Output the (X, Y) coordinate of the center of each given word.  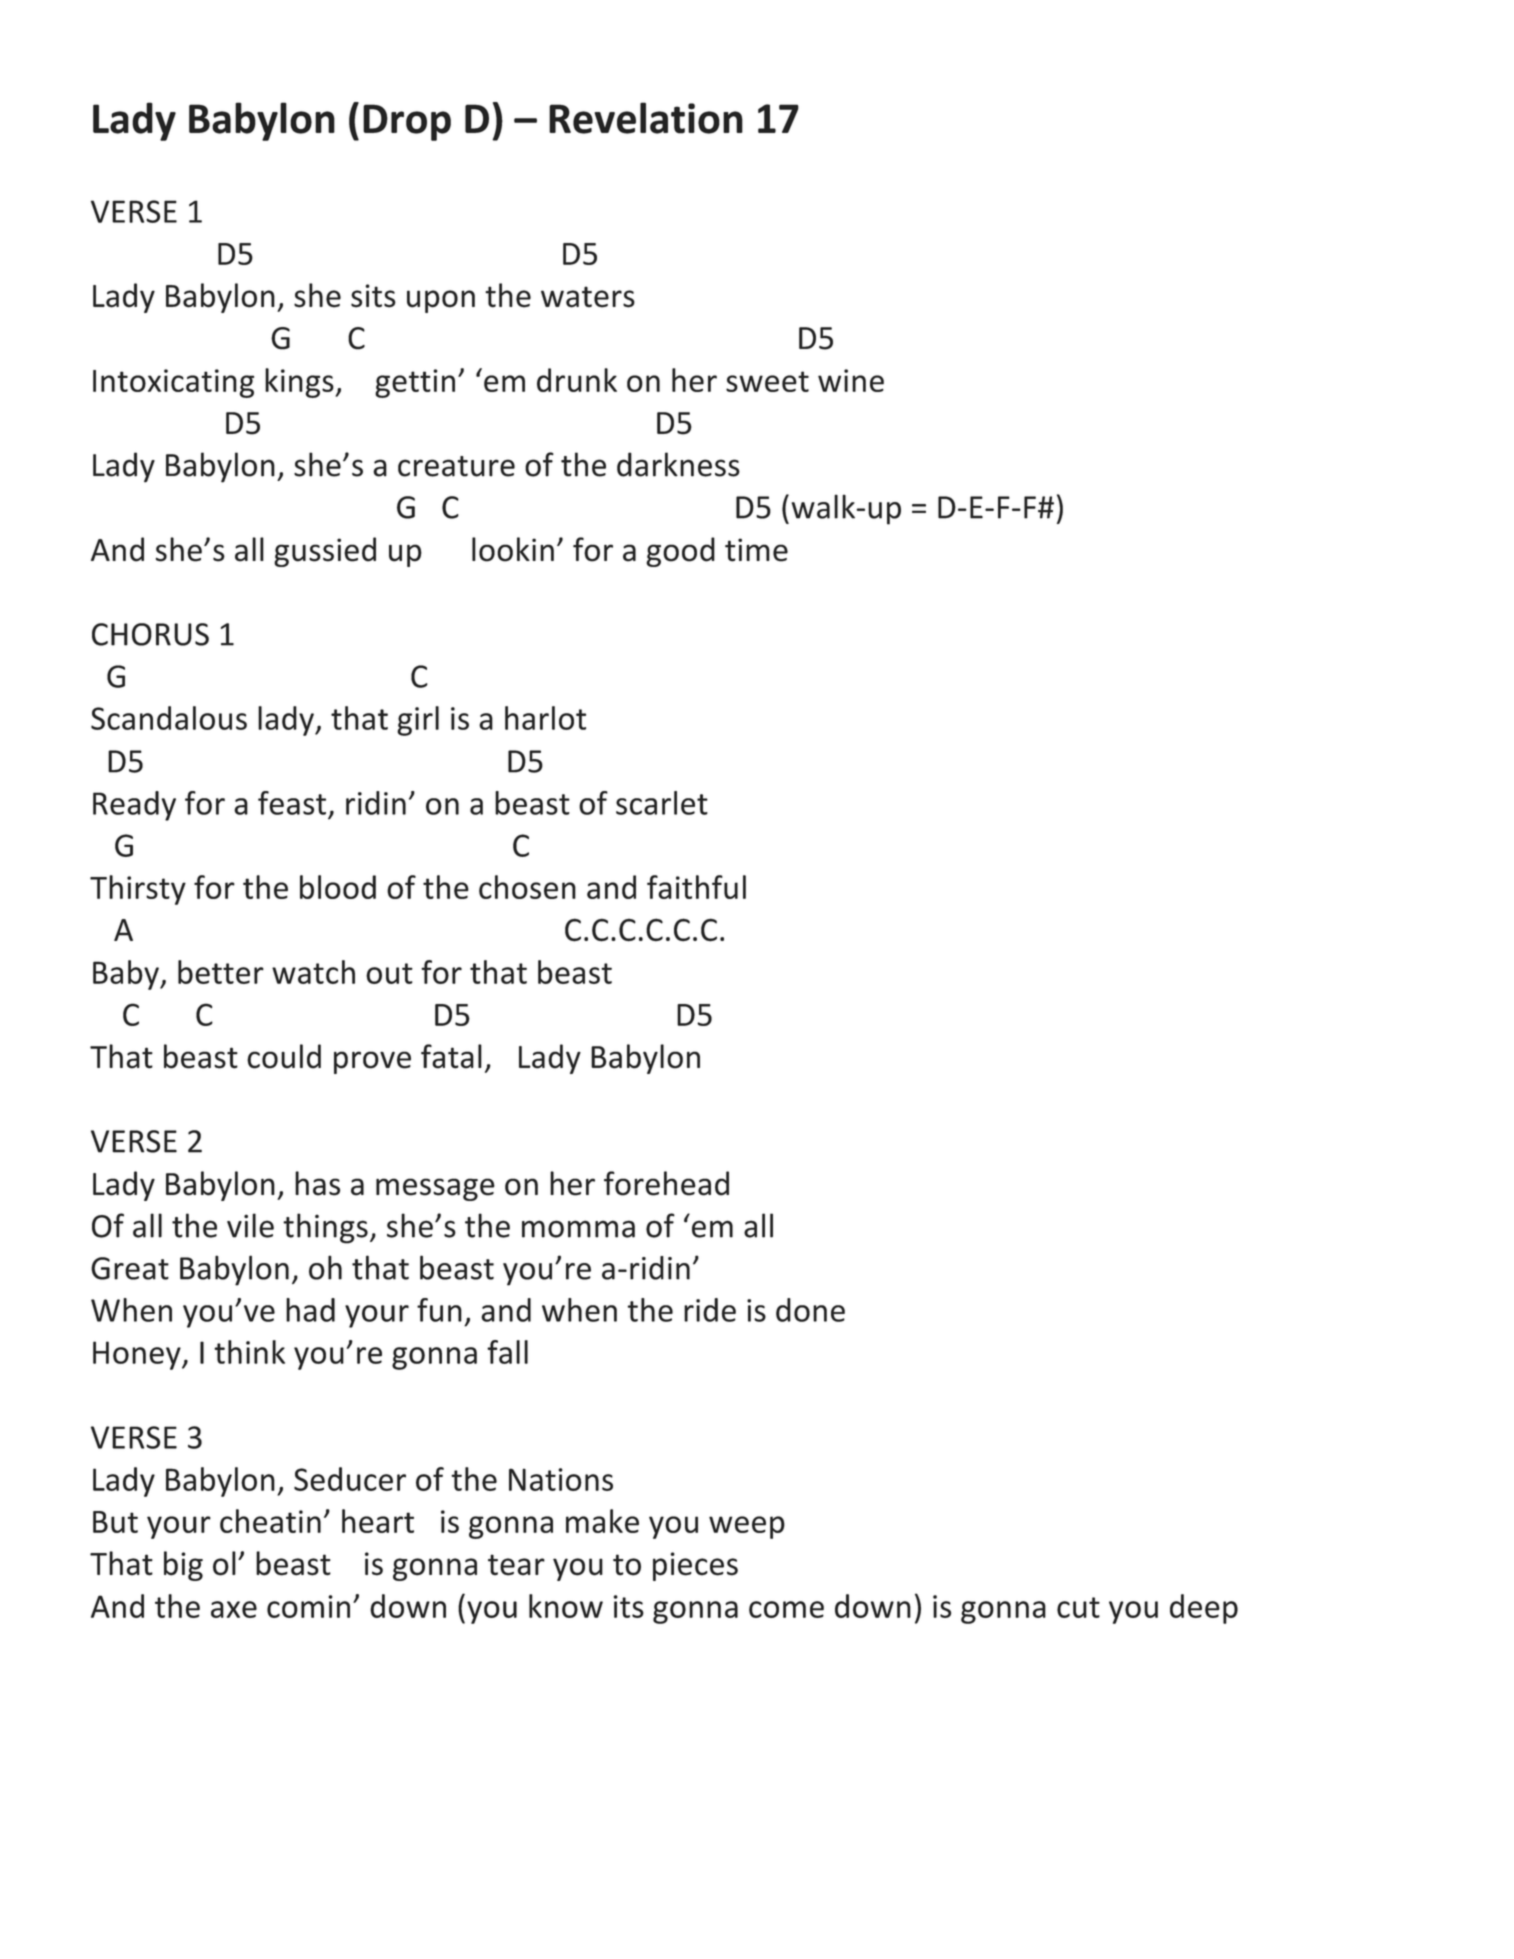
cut (1078, 1607)
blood (338, 887)
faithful (696, 887)
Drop (407, 122)
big (183, 1566)
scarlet (662, 803)
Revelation (646, 118)
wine (851, 380)
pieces (695, 1566)
